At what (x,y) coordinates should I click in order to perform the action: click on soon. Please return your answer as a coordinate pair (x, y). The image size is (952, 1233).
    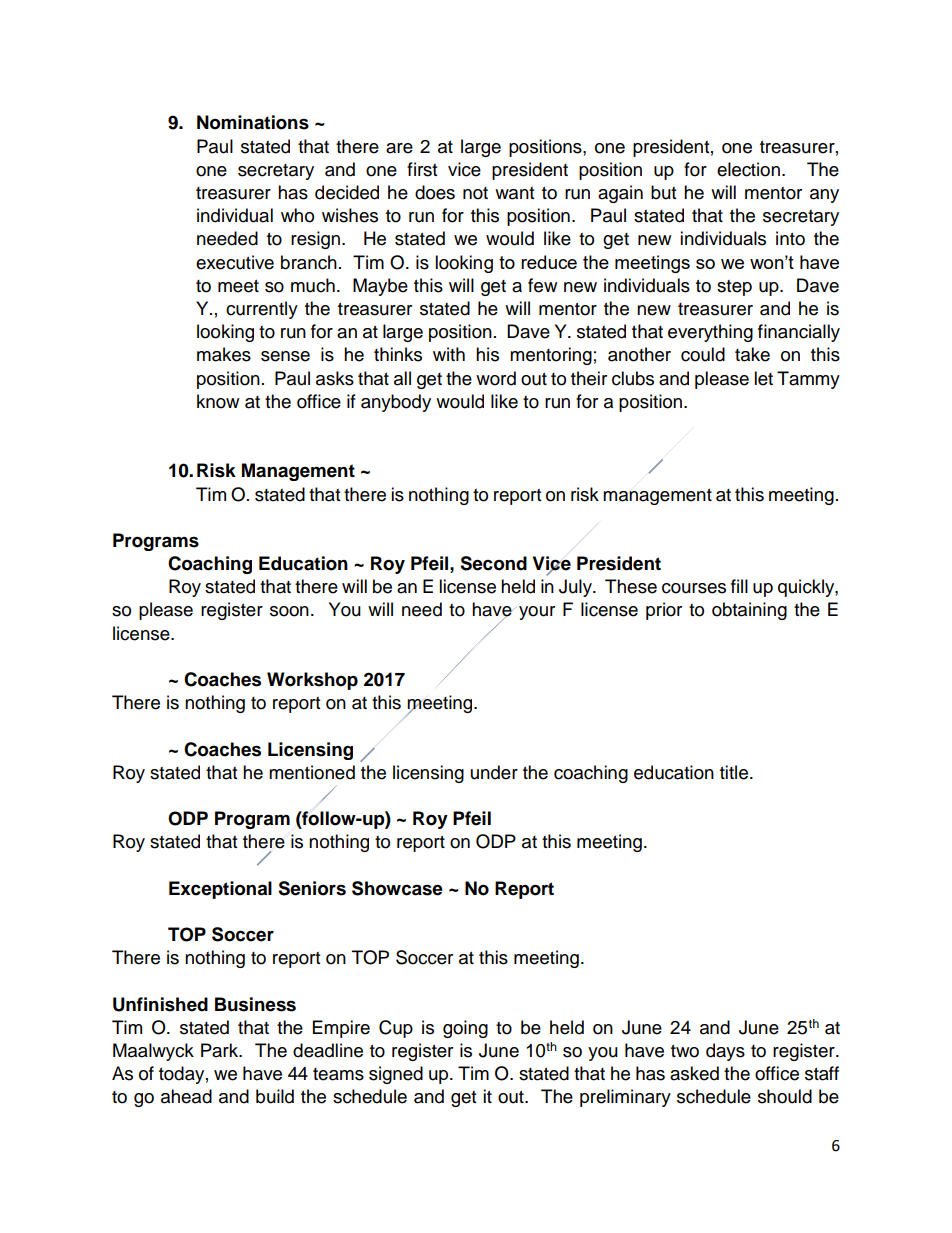
    Looking at the image, I should click on (289, 611).
